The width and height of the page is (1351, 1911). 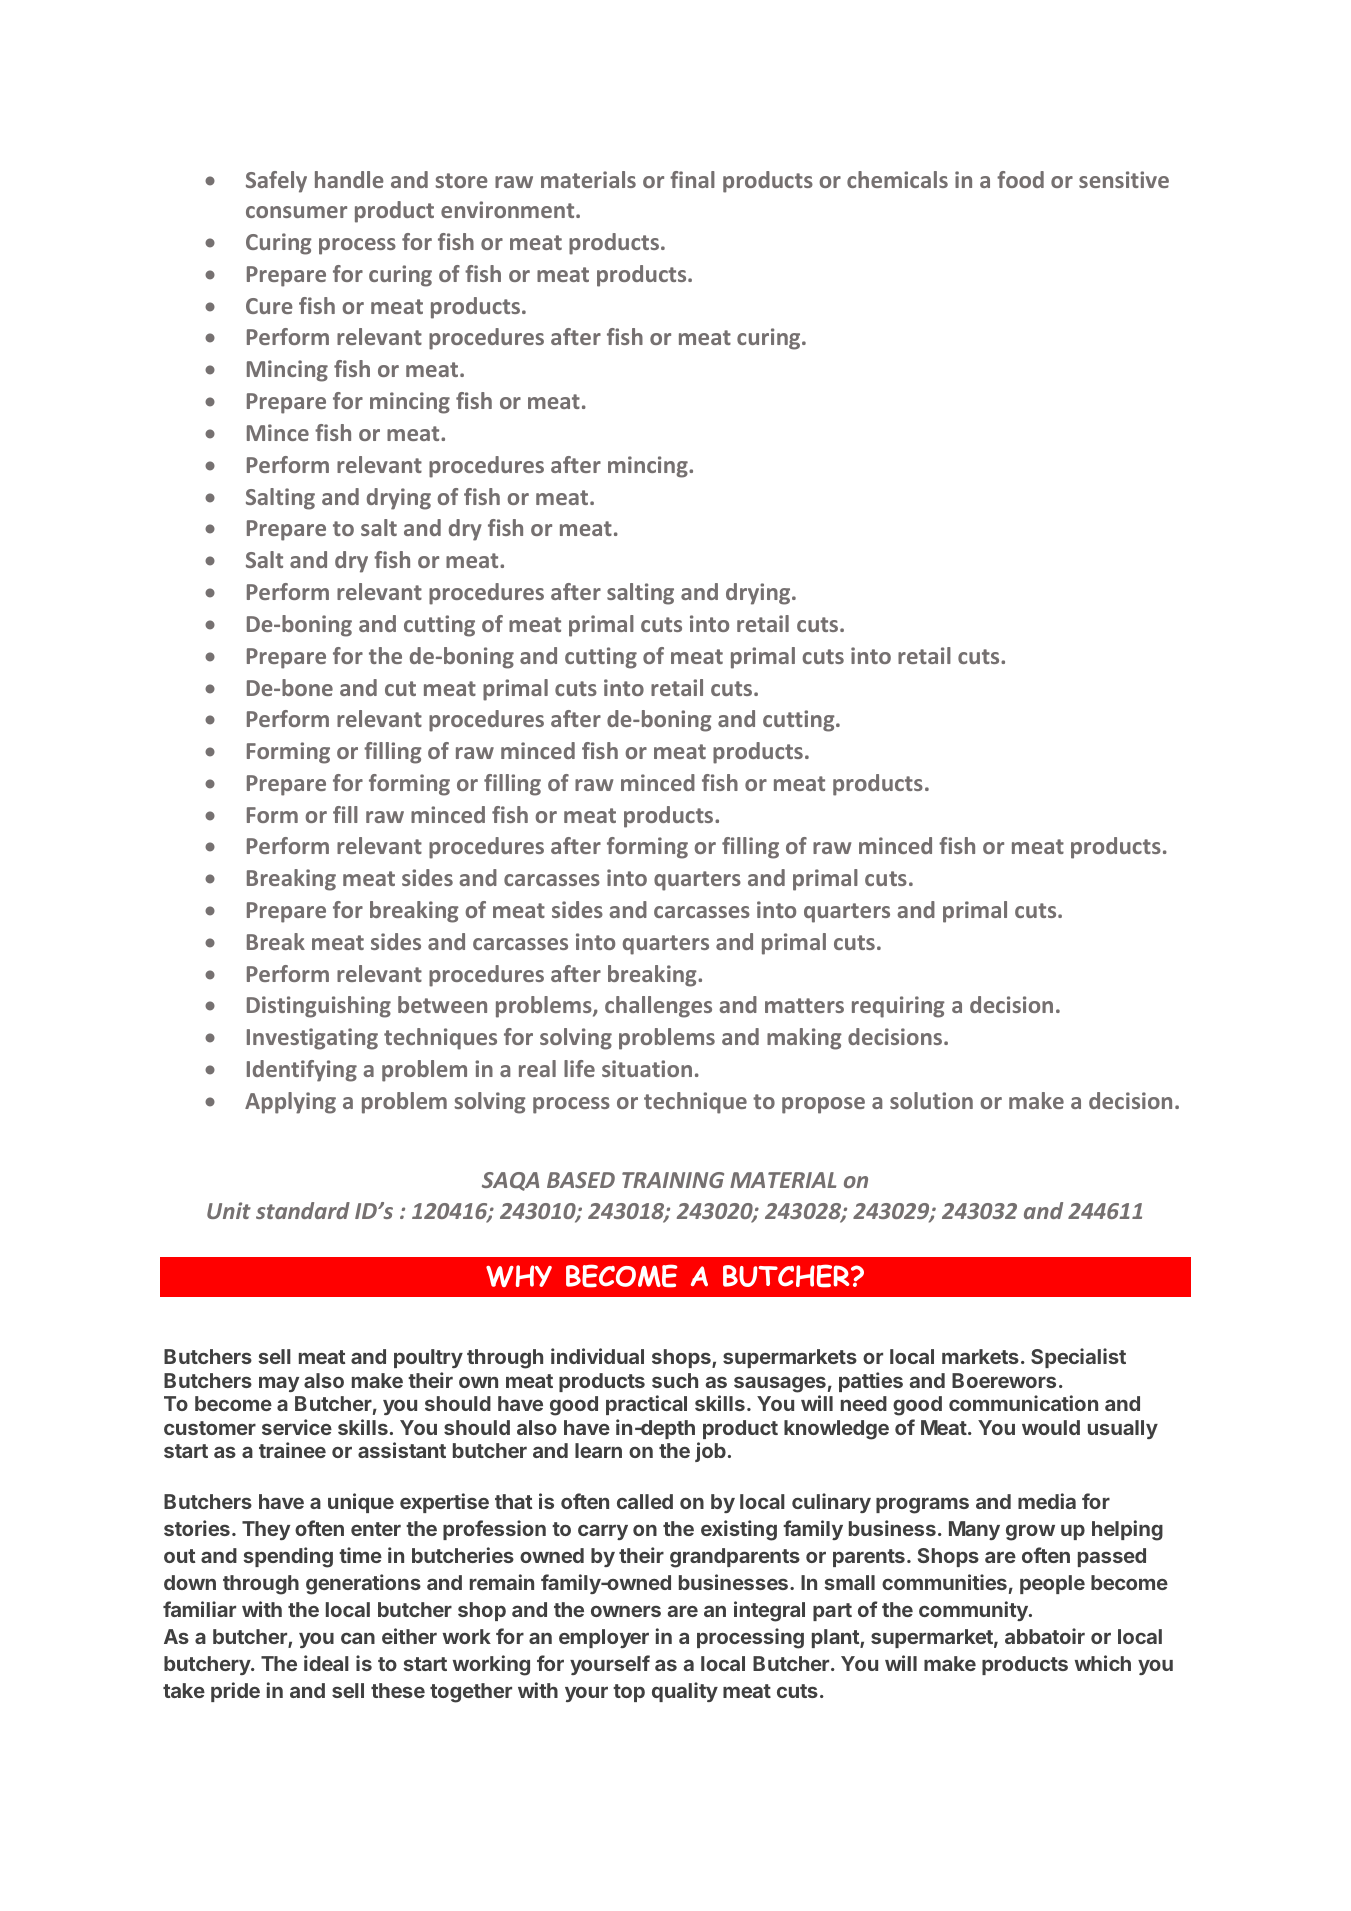 I want to click on standard, so click(x=303, y=1210).
